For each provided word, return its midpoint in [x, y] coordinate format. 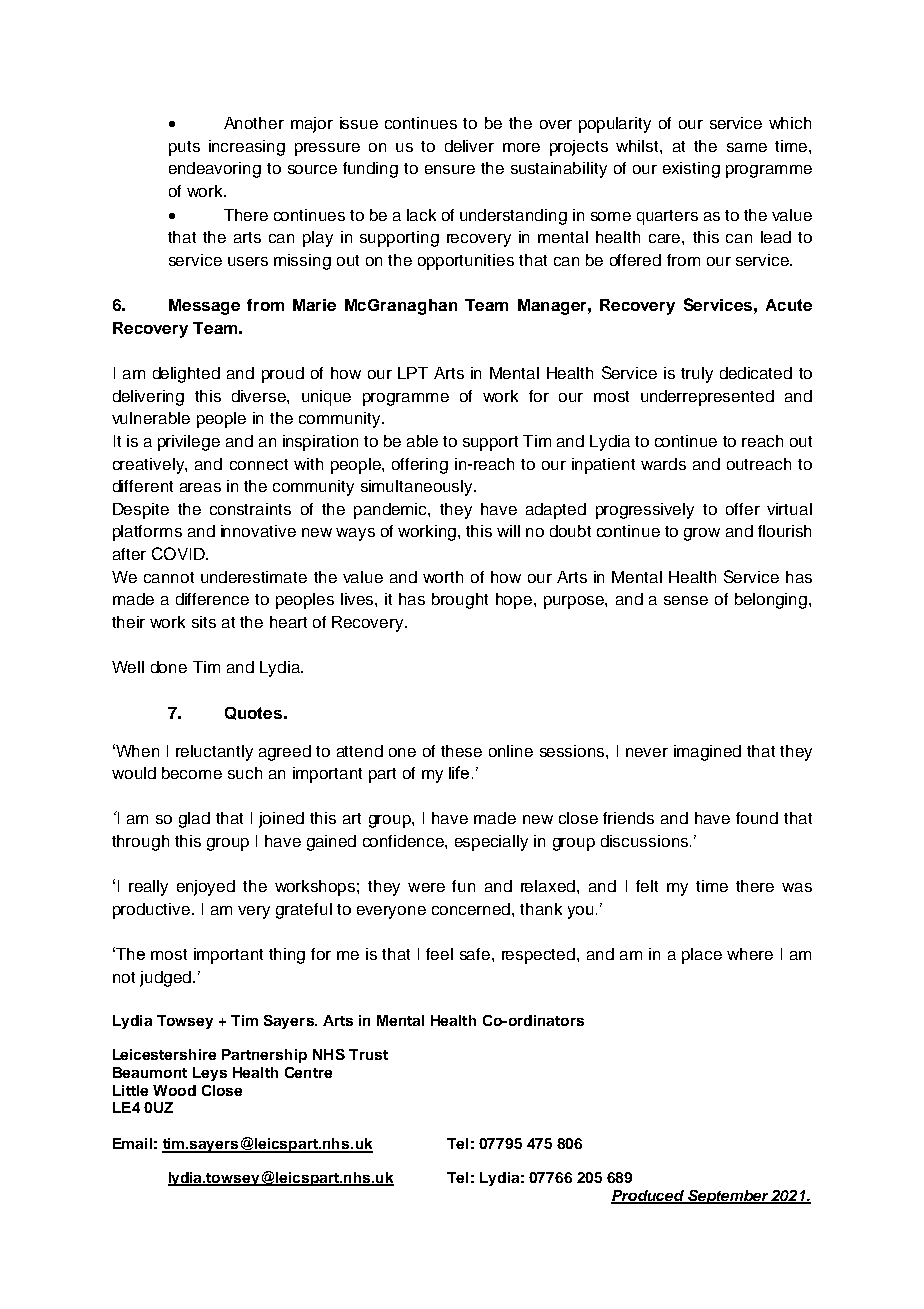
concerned [471, 909]
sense [686, 600]
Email [132, 1143]
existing [691, 170]
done [169, 667]
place [702, 956]
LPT [413, 373]
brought [460, 601]
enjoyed [206, 888]
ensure [450, 169]
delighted [186, 375]
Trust [368, 1054]
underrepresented [707, 398]
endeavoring [215, 170]
